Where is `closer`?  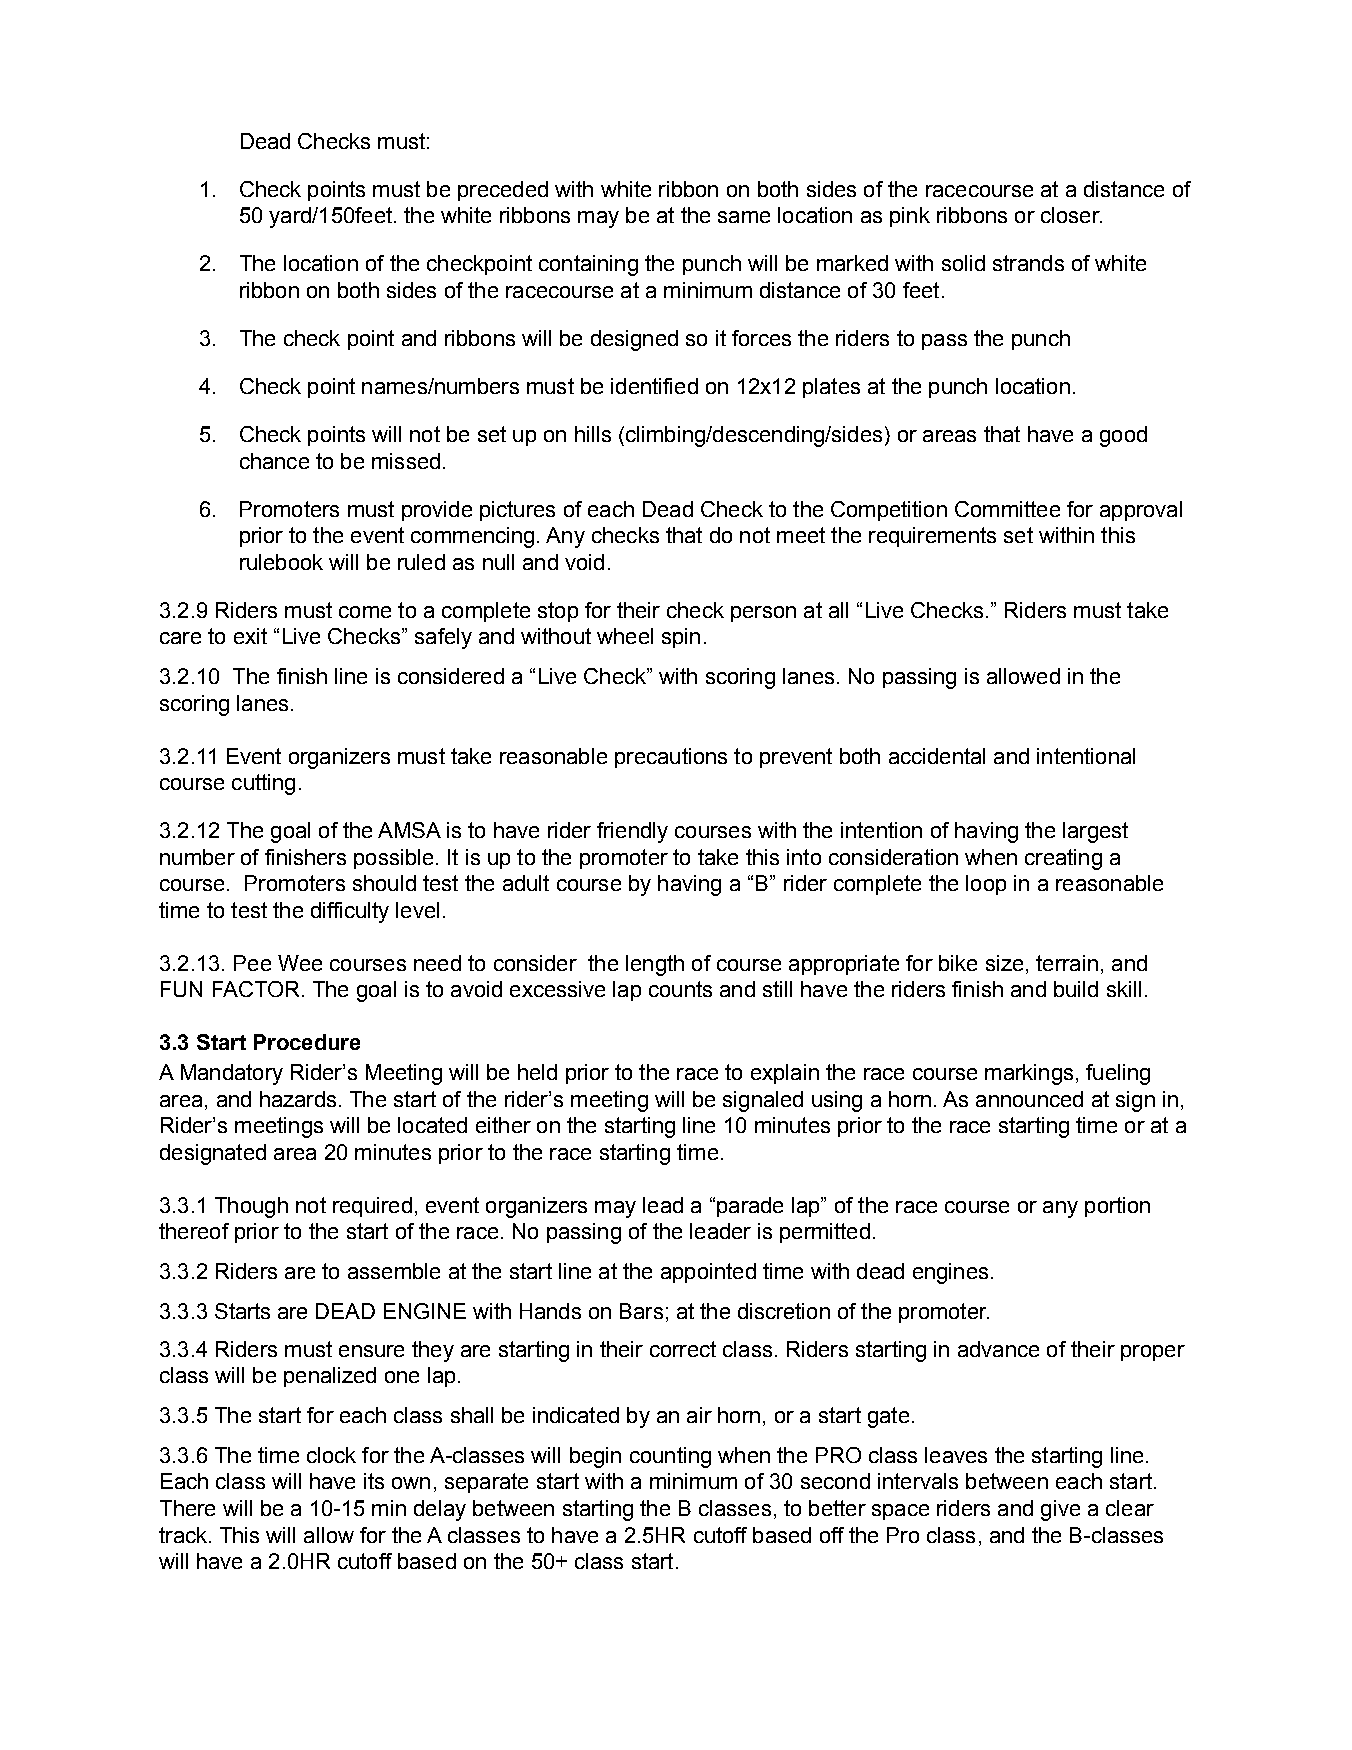
closer is located at coordinates (1071, 215).
